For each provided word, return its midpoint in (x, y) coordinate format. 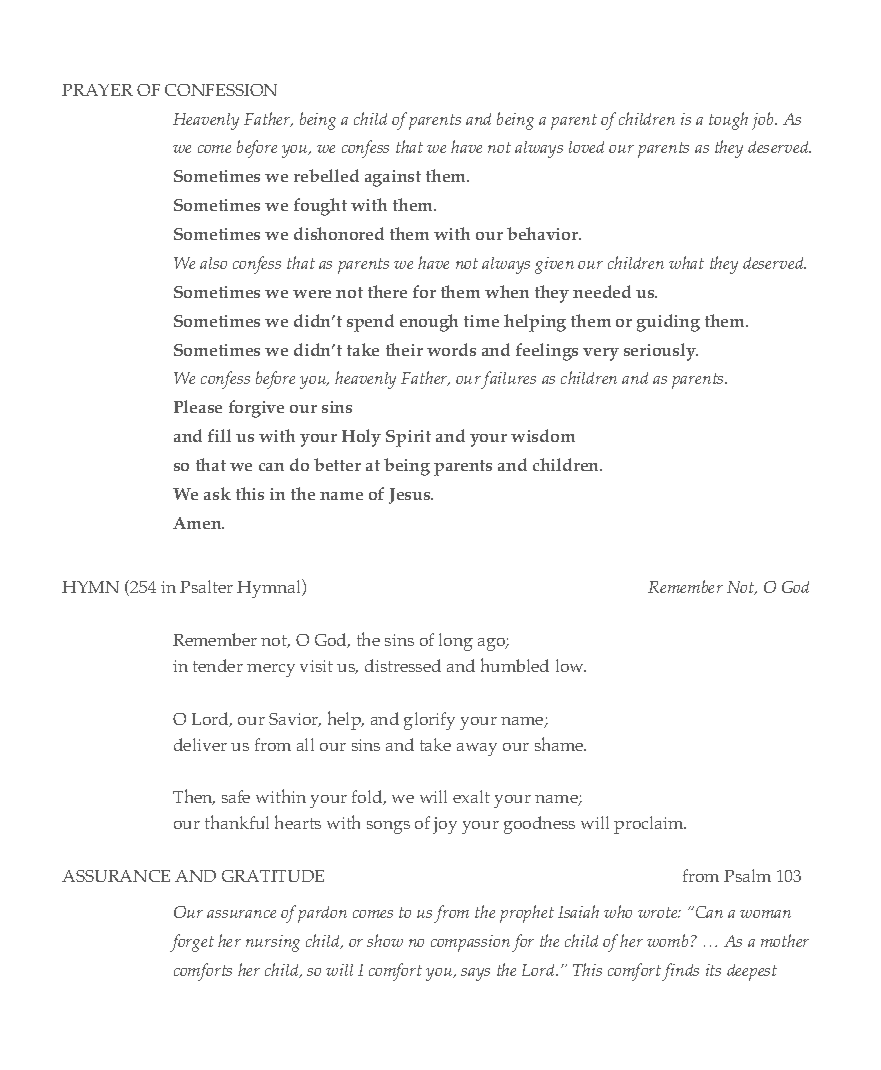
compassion (470, 943)
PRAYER (97, 90)
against (393, 178)
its (713, 970)
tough (728, 121)
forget (192, 943)
